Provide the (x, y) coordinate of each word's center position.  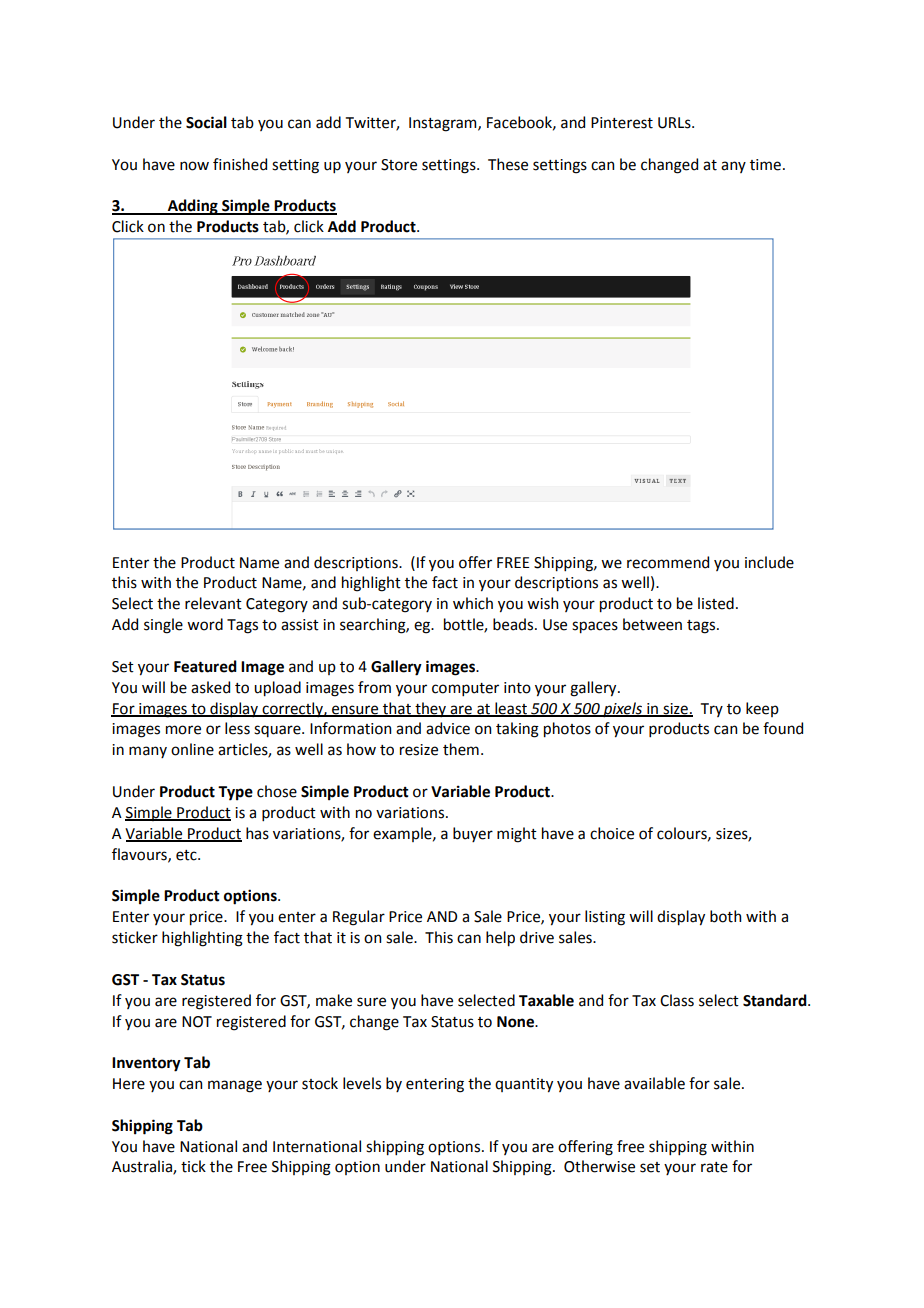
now (194, 166)
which (473, 603)
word (205, 624)
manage (235, 1086)
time (765, 165)
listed (716, 603)
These (508, 164)
